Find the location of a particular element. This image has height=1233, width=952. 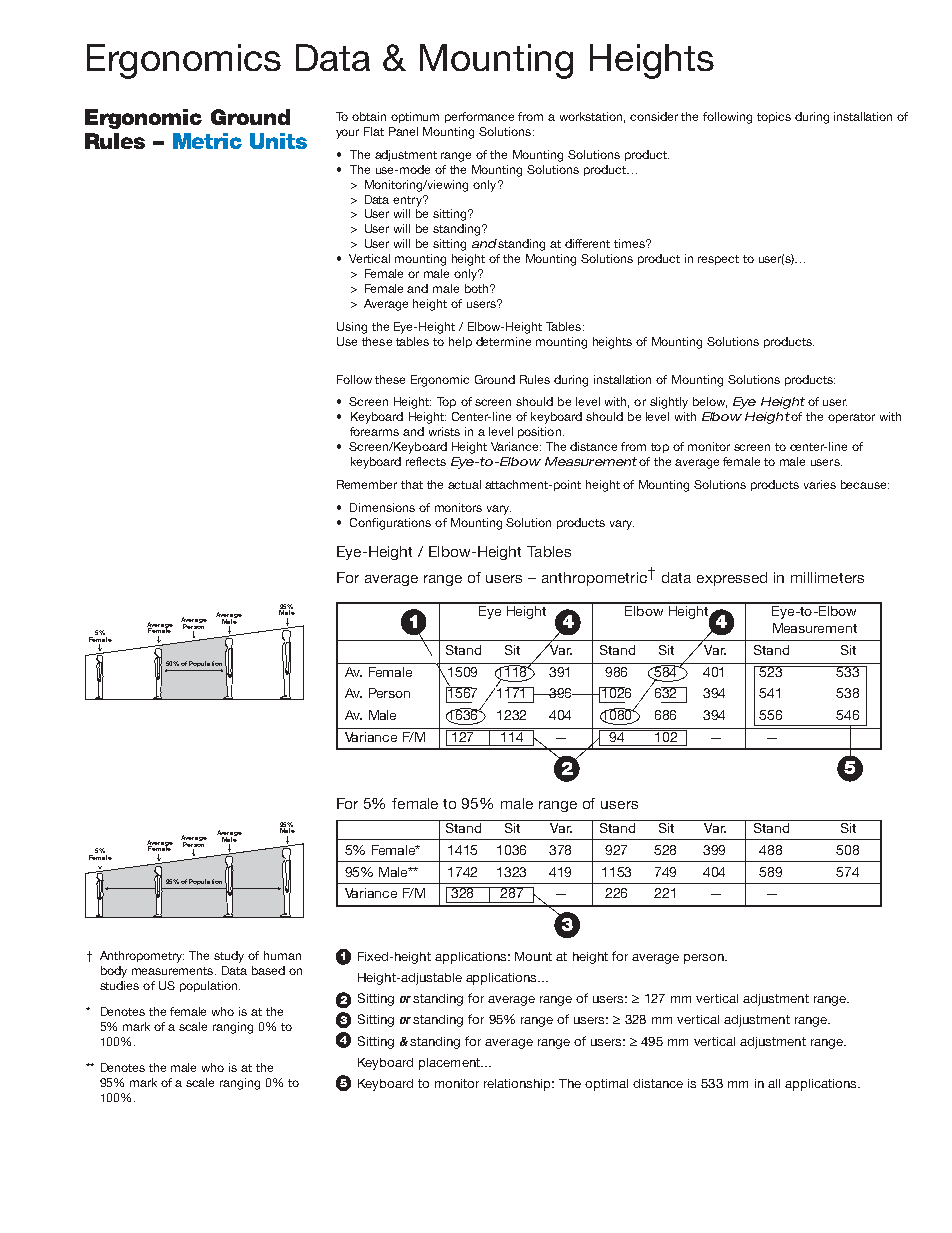

topics is located at coordinates (774, 117).
